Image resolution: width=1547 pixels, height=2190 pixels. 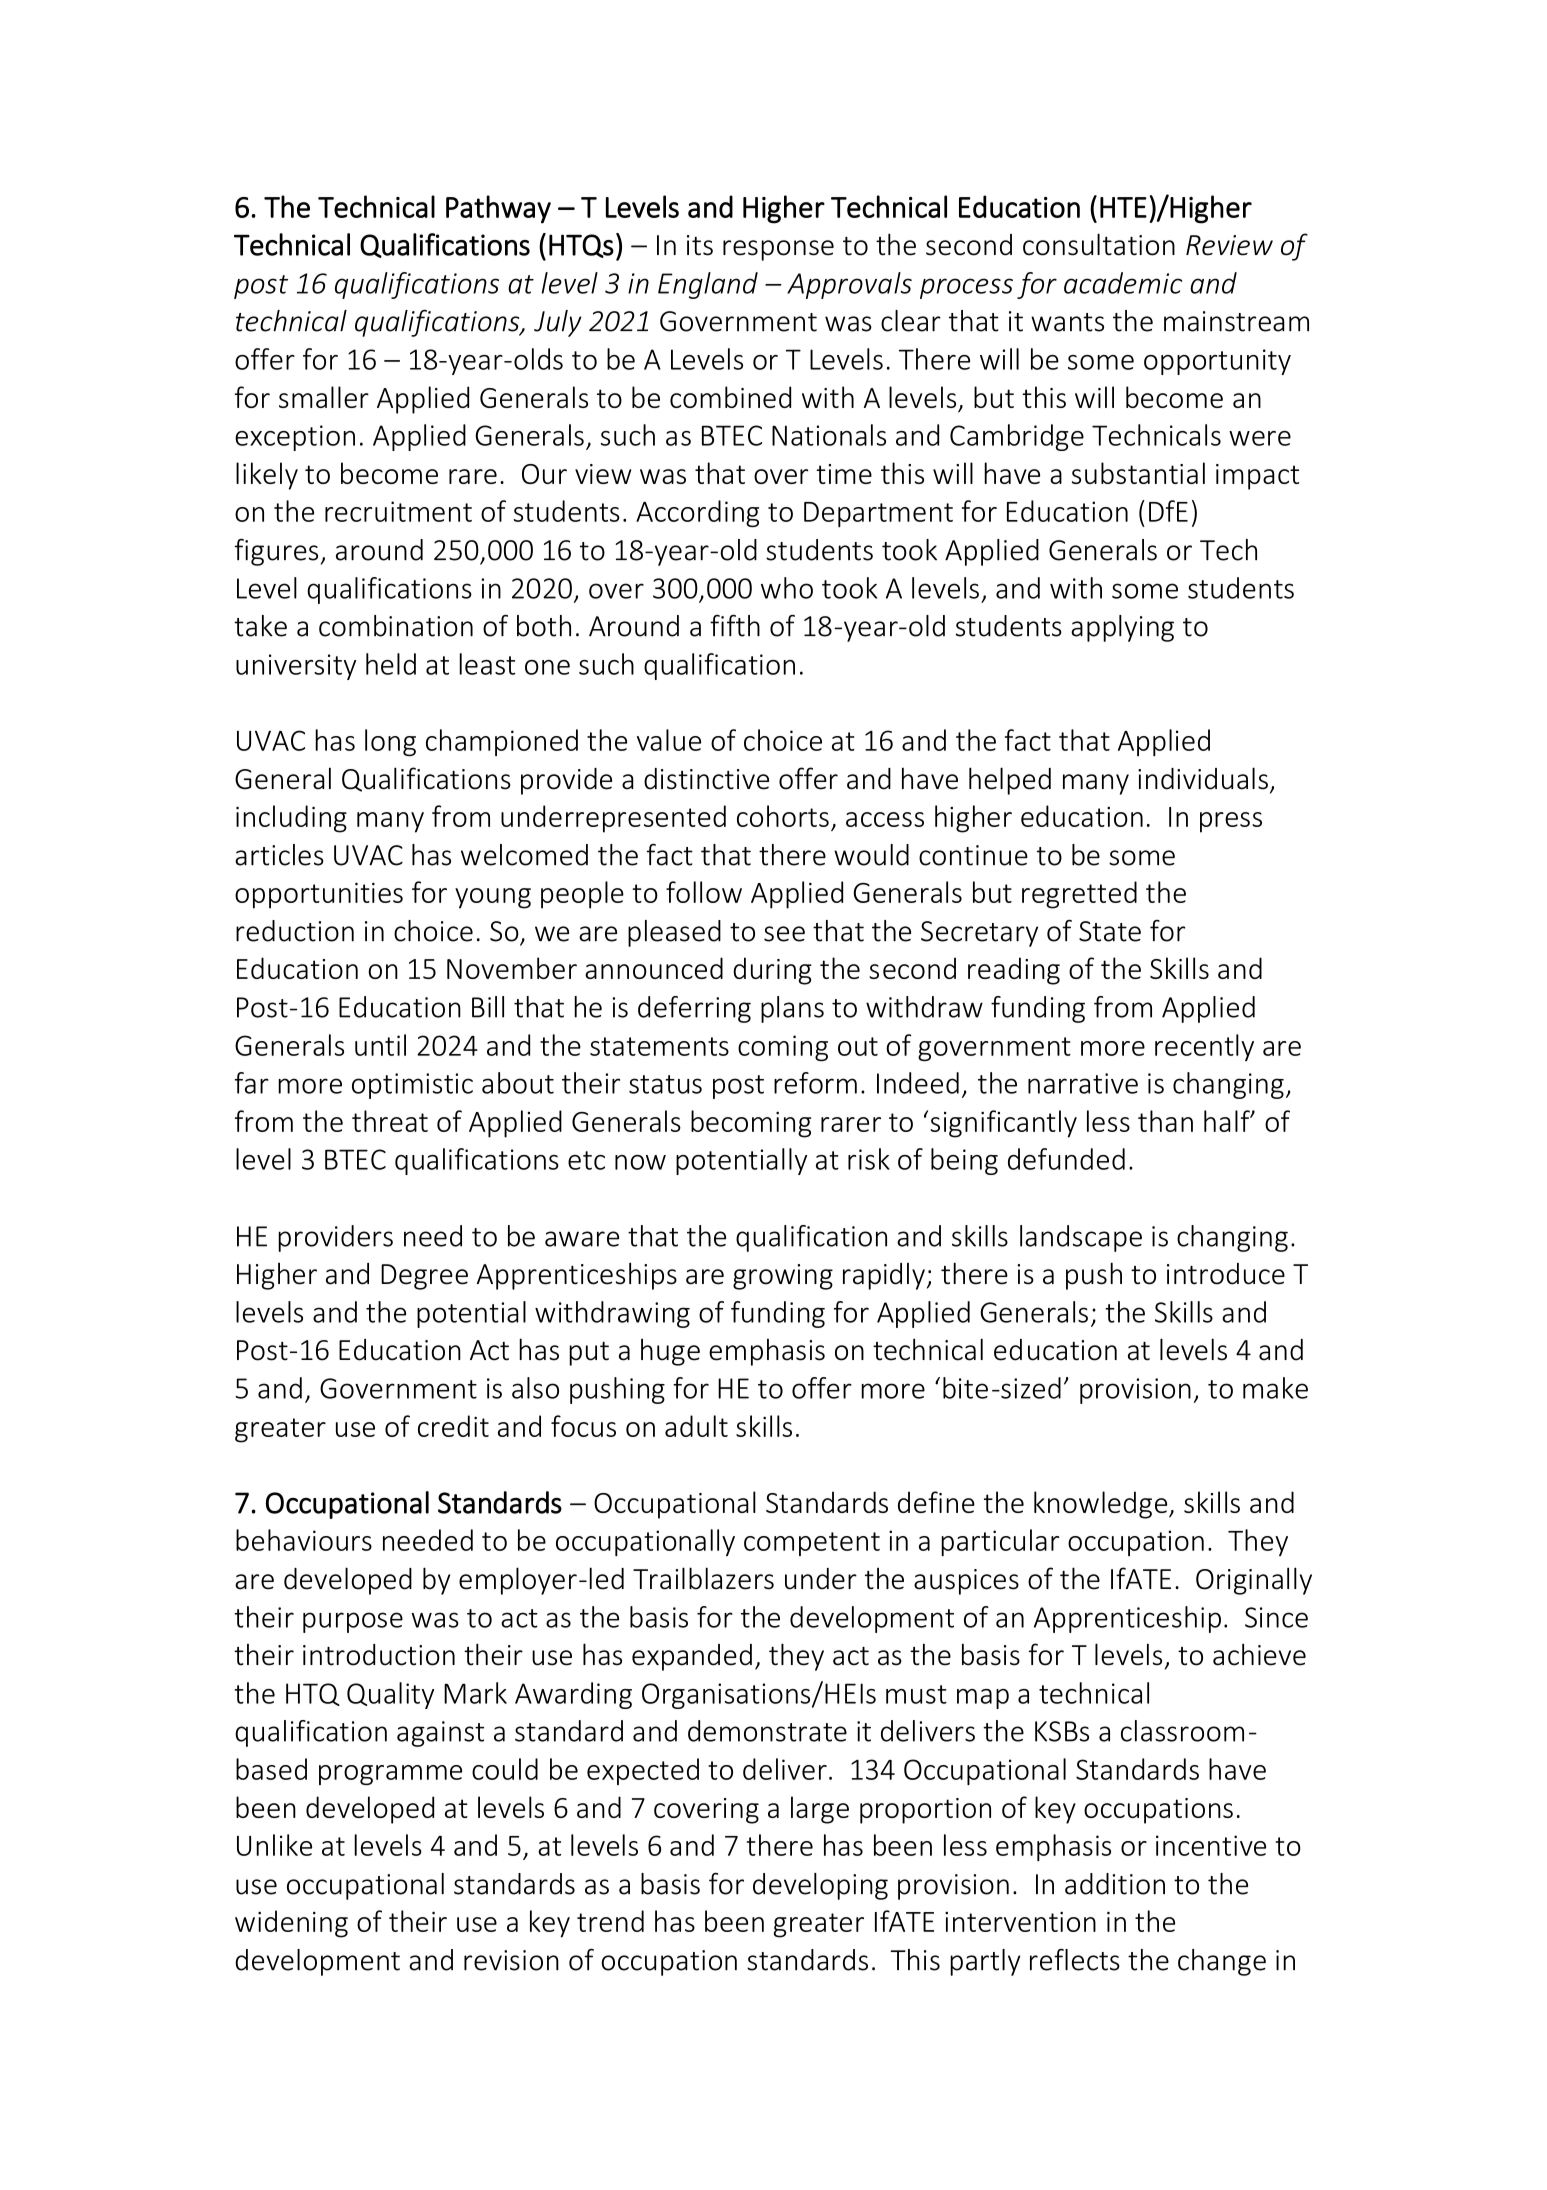 I want to click on reform, so click(x=815, y=1083).
